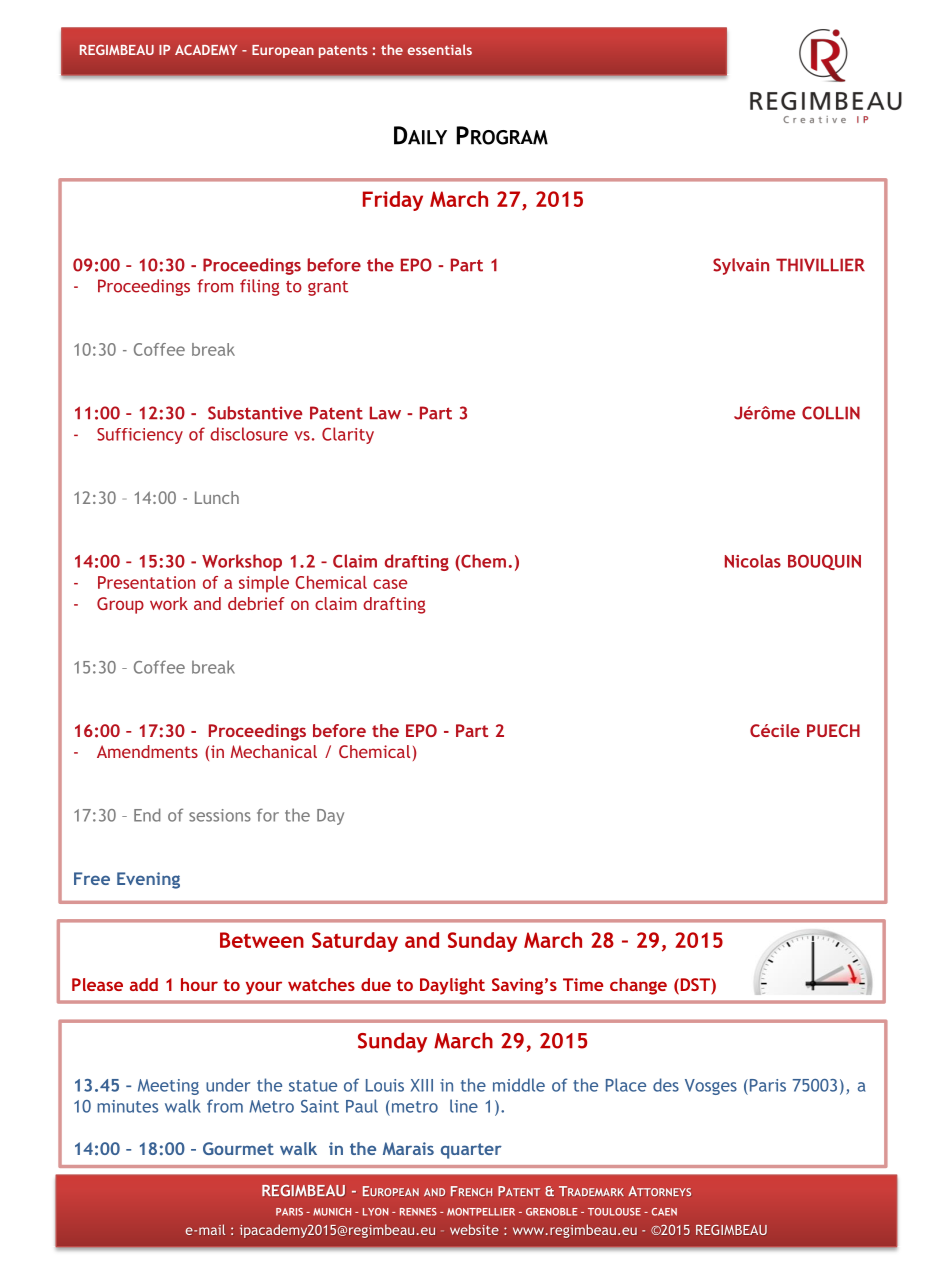 The width and height of the screenshot is (952, 1270). I want to click on Sufficiency, so click(140, 436).
